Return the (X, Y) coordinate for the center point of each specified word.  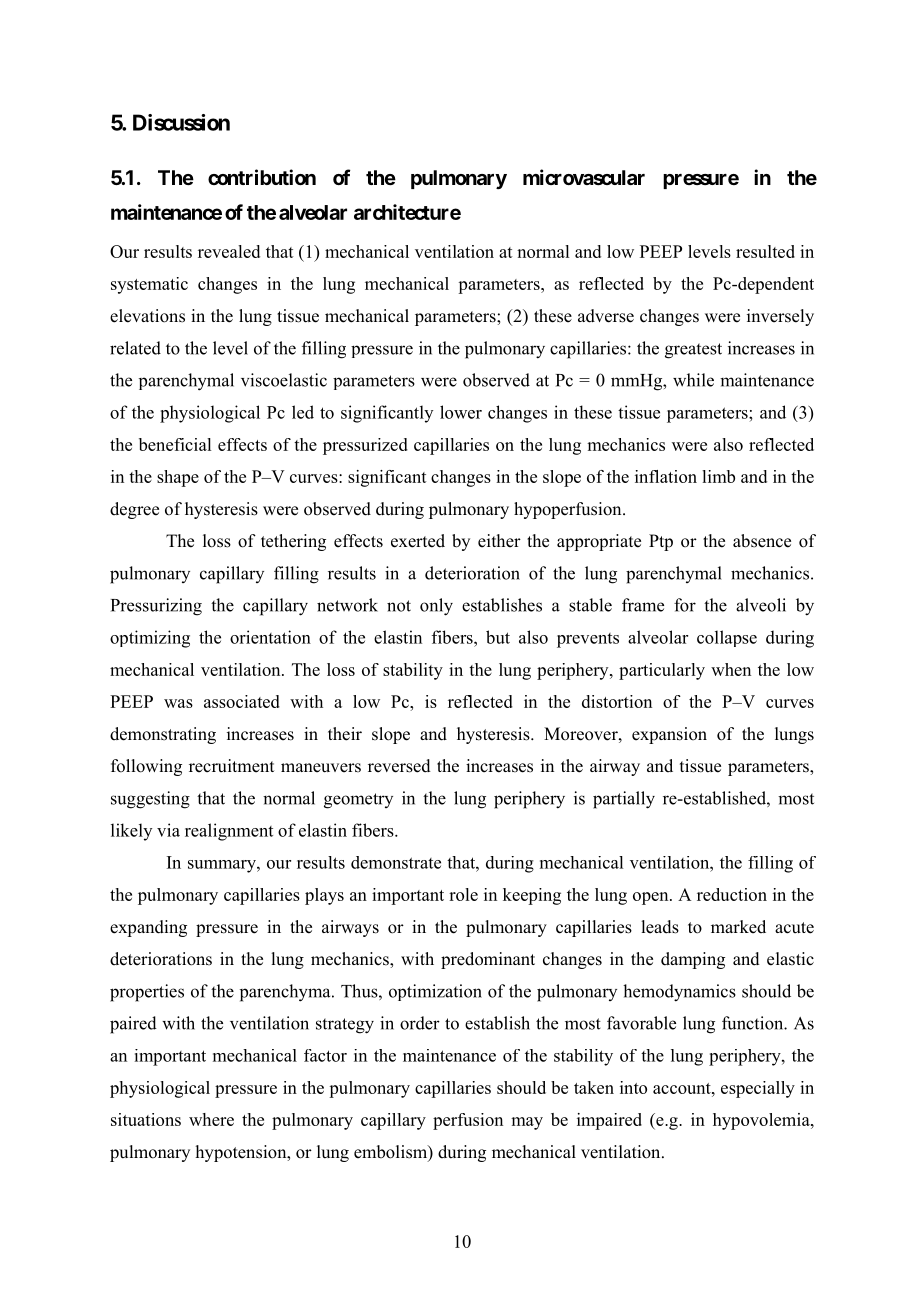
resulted (765, 251)
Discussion (181, 122)
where (211, 1119)
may (527, 1123)
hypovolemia (762, 1121)
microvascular (584, 177)
